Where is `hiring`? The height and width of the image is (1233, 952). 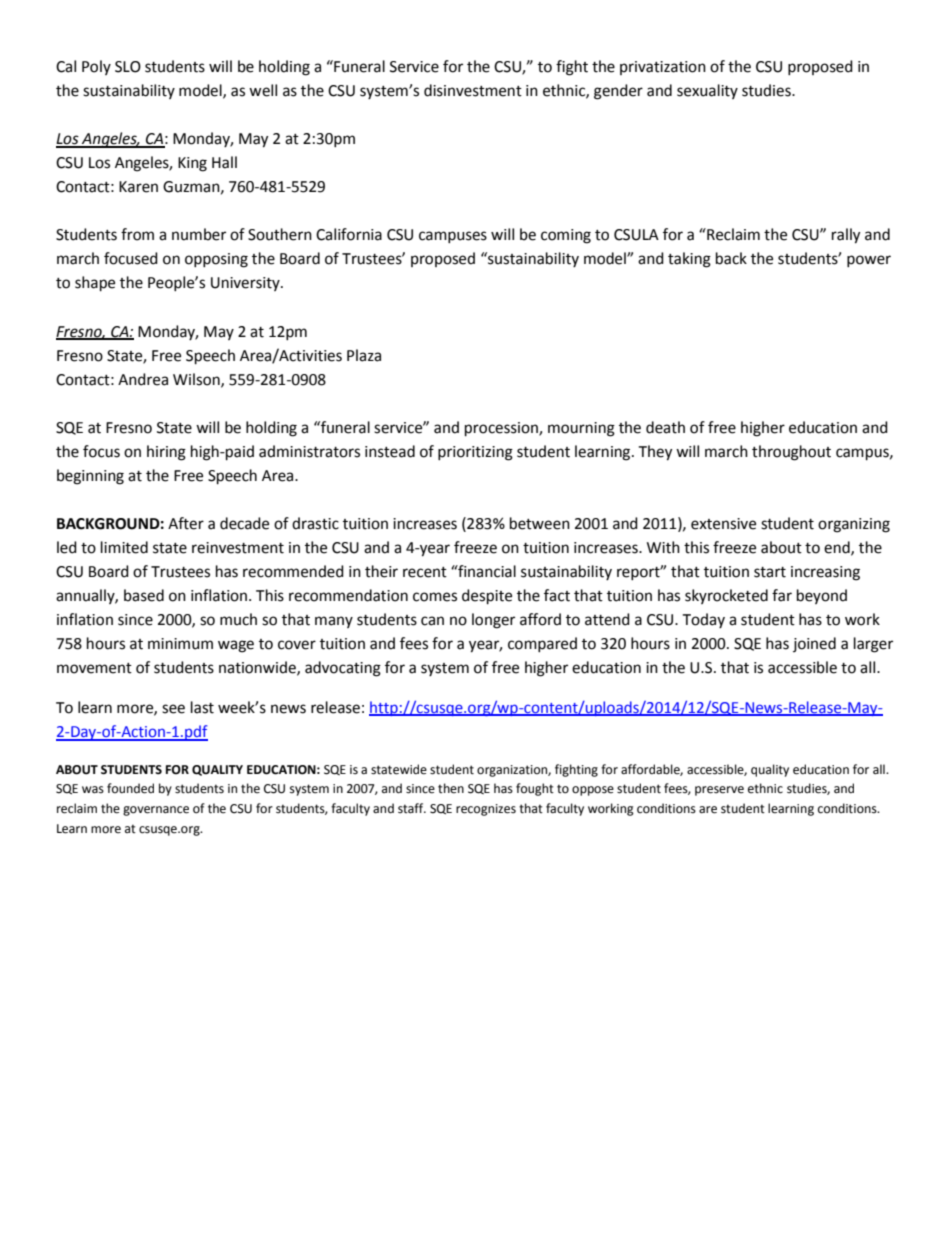 hiring is located at coordinates (166, 453).
